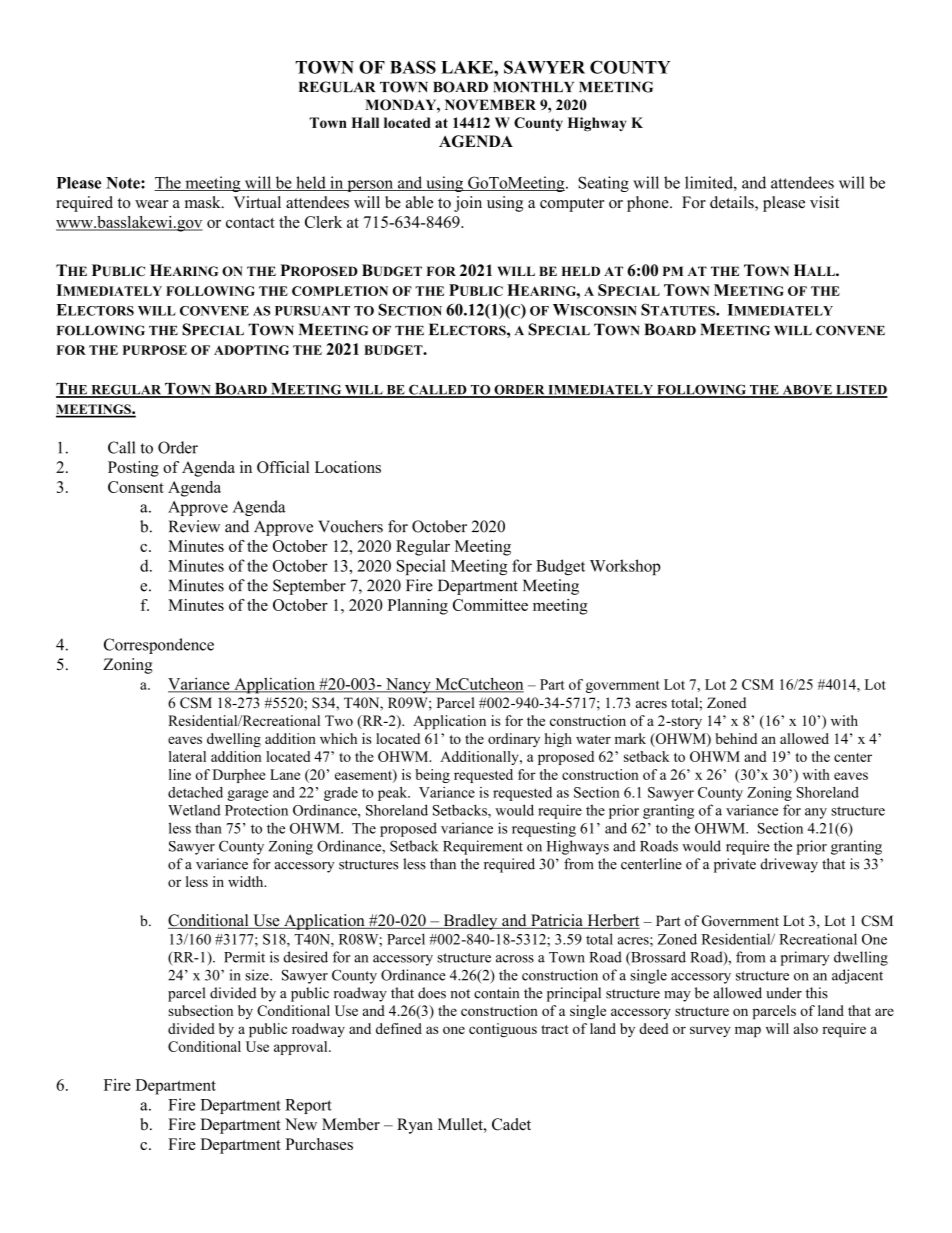 The height and width of the screenshot is (1233, 952). Describe the element at coordinates (247, 881) in the screenshot. I see `width` at that location.
